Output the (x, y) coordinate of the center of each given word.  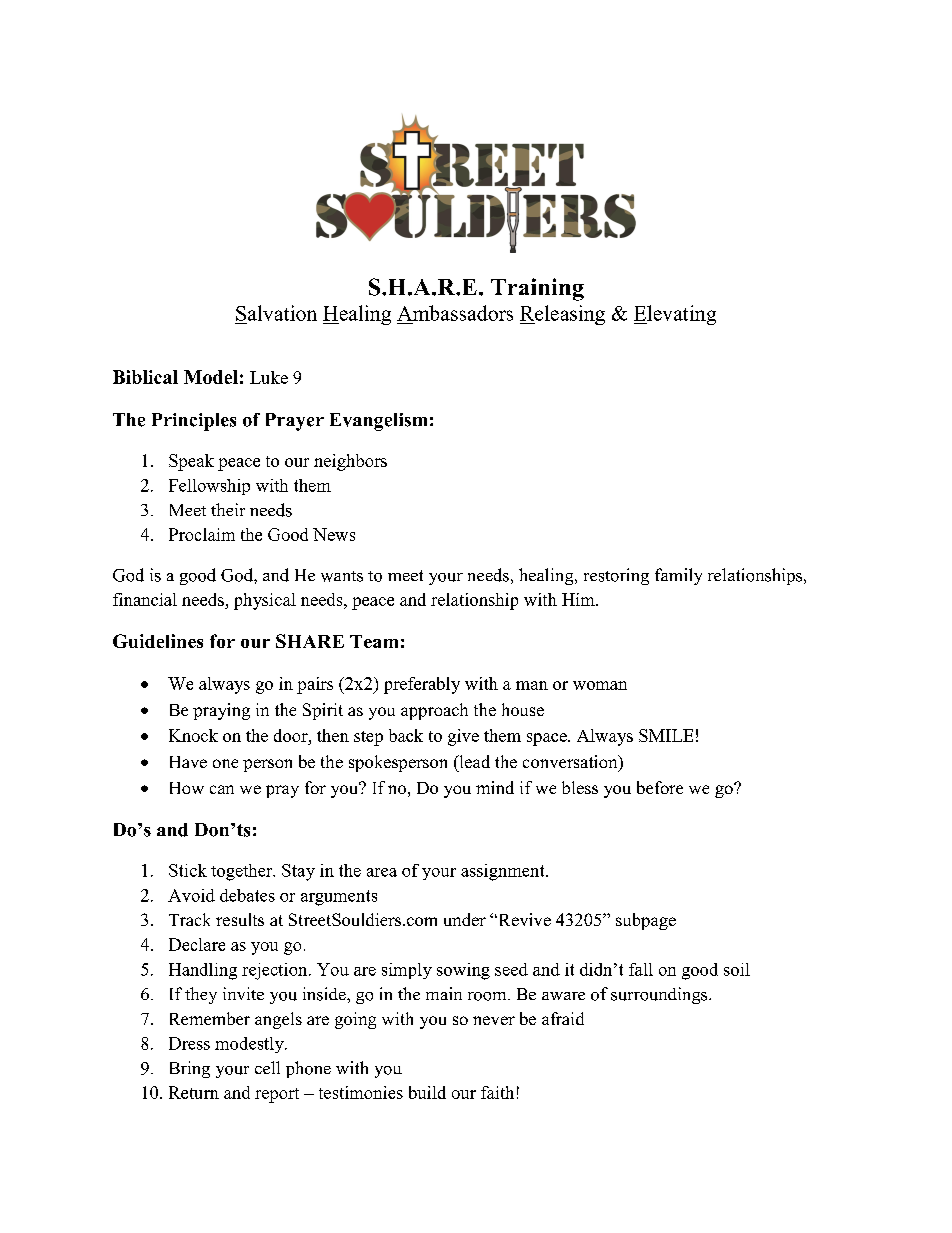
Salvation (276, 313)
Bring (190, 1069)
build (427, 1092)
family (678, 576)
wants (342, 576)
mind (495, 787)
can (222, 789)
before (660, 787)
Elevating (675, 315)
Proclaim (202, 534)
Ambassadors (455, 313)
